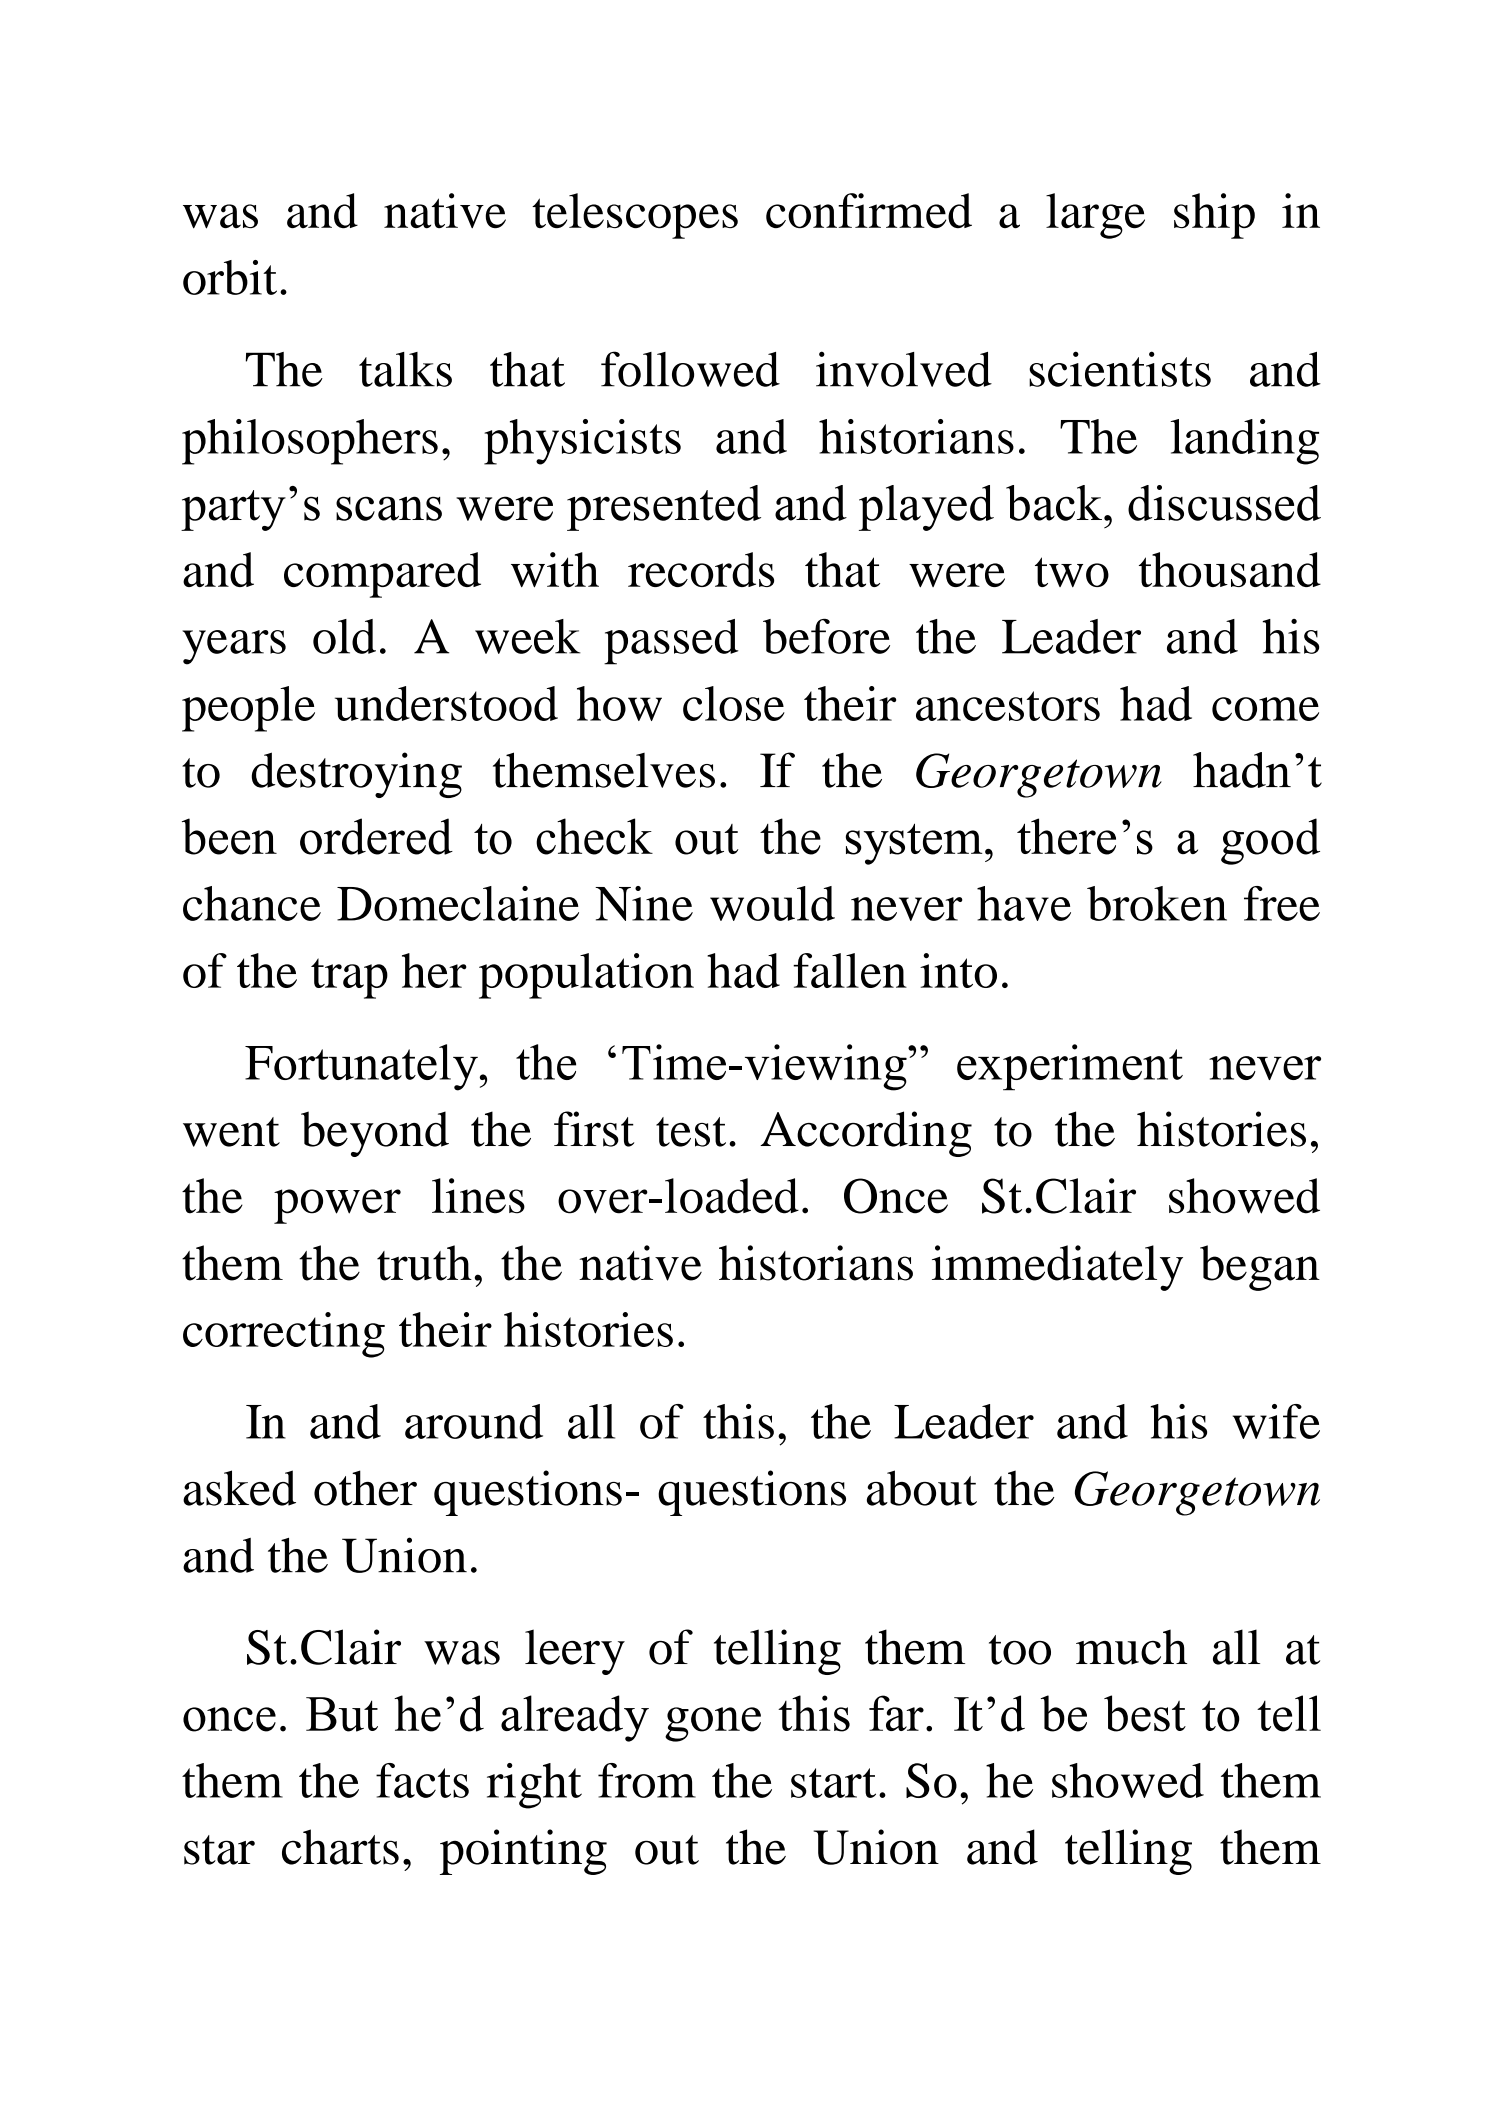 The image size is (1503, 2124). What do you see at coordinates (734, 703) in the page?
I see `close` at bounding box center [734, 703].
